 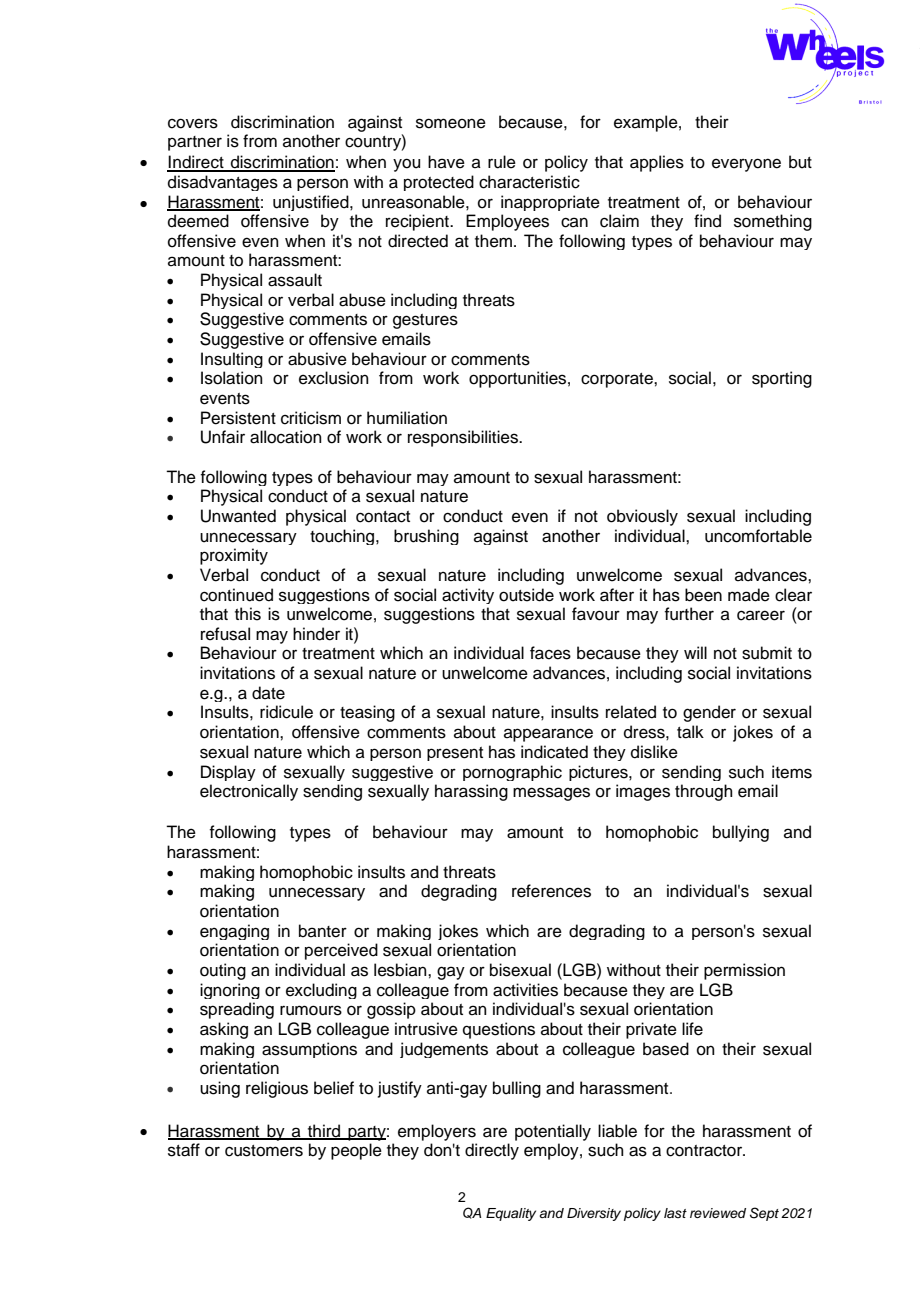 I want to click on customers, so click(x=264, y=1151).
